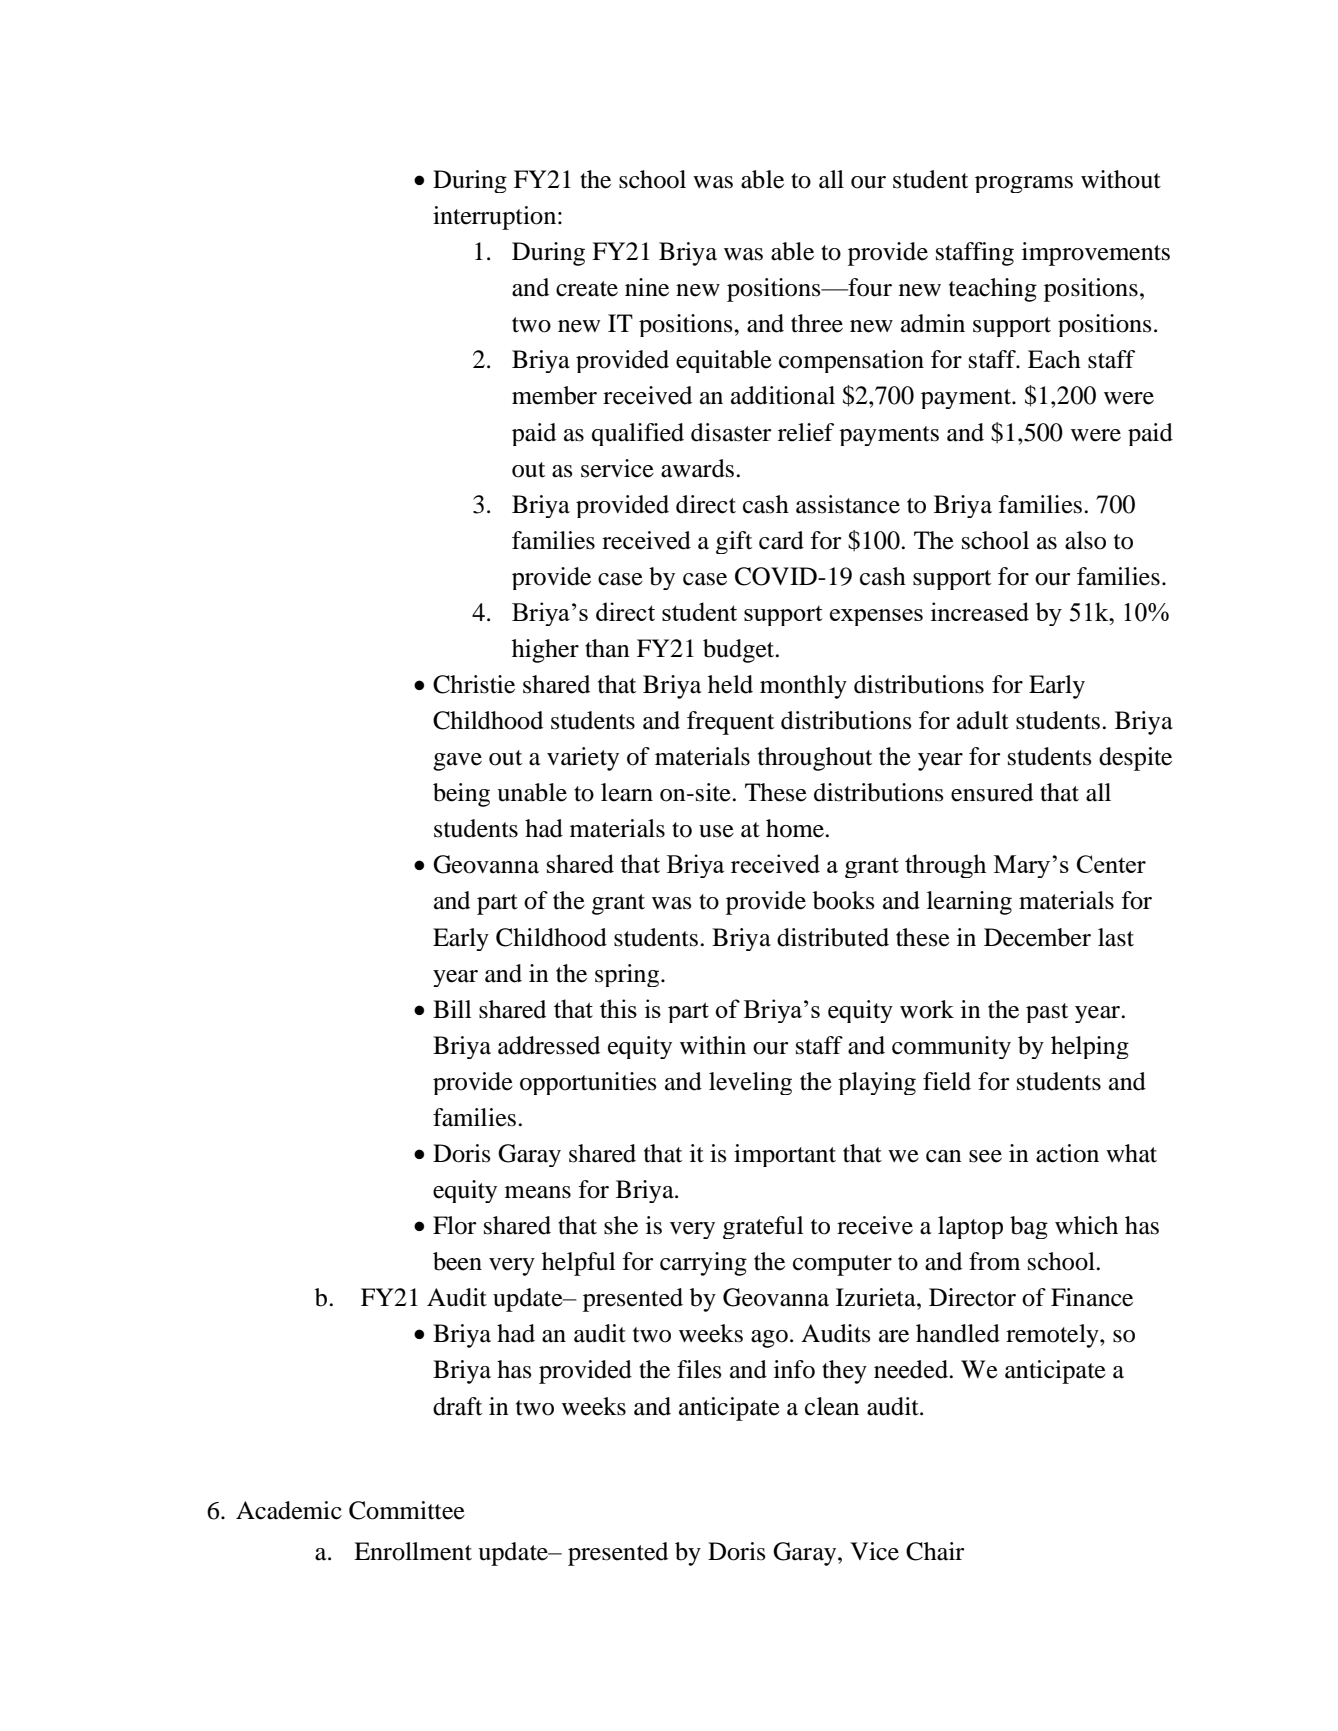 Image resolution: width=1338 pixels, height=1731 pixels. I want to click on being, so click(461, 795).
